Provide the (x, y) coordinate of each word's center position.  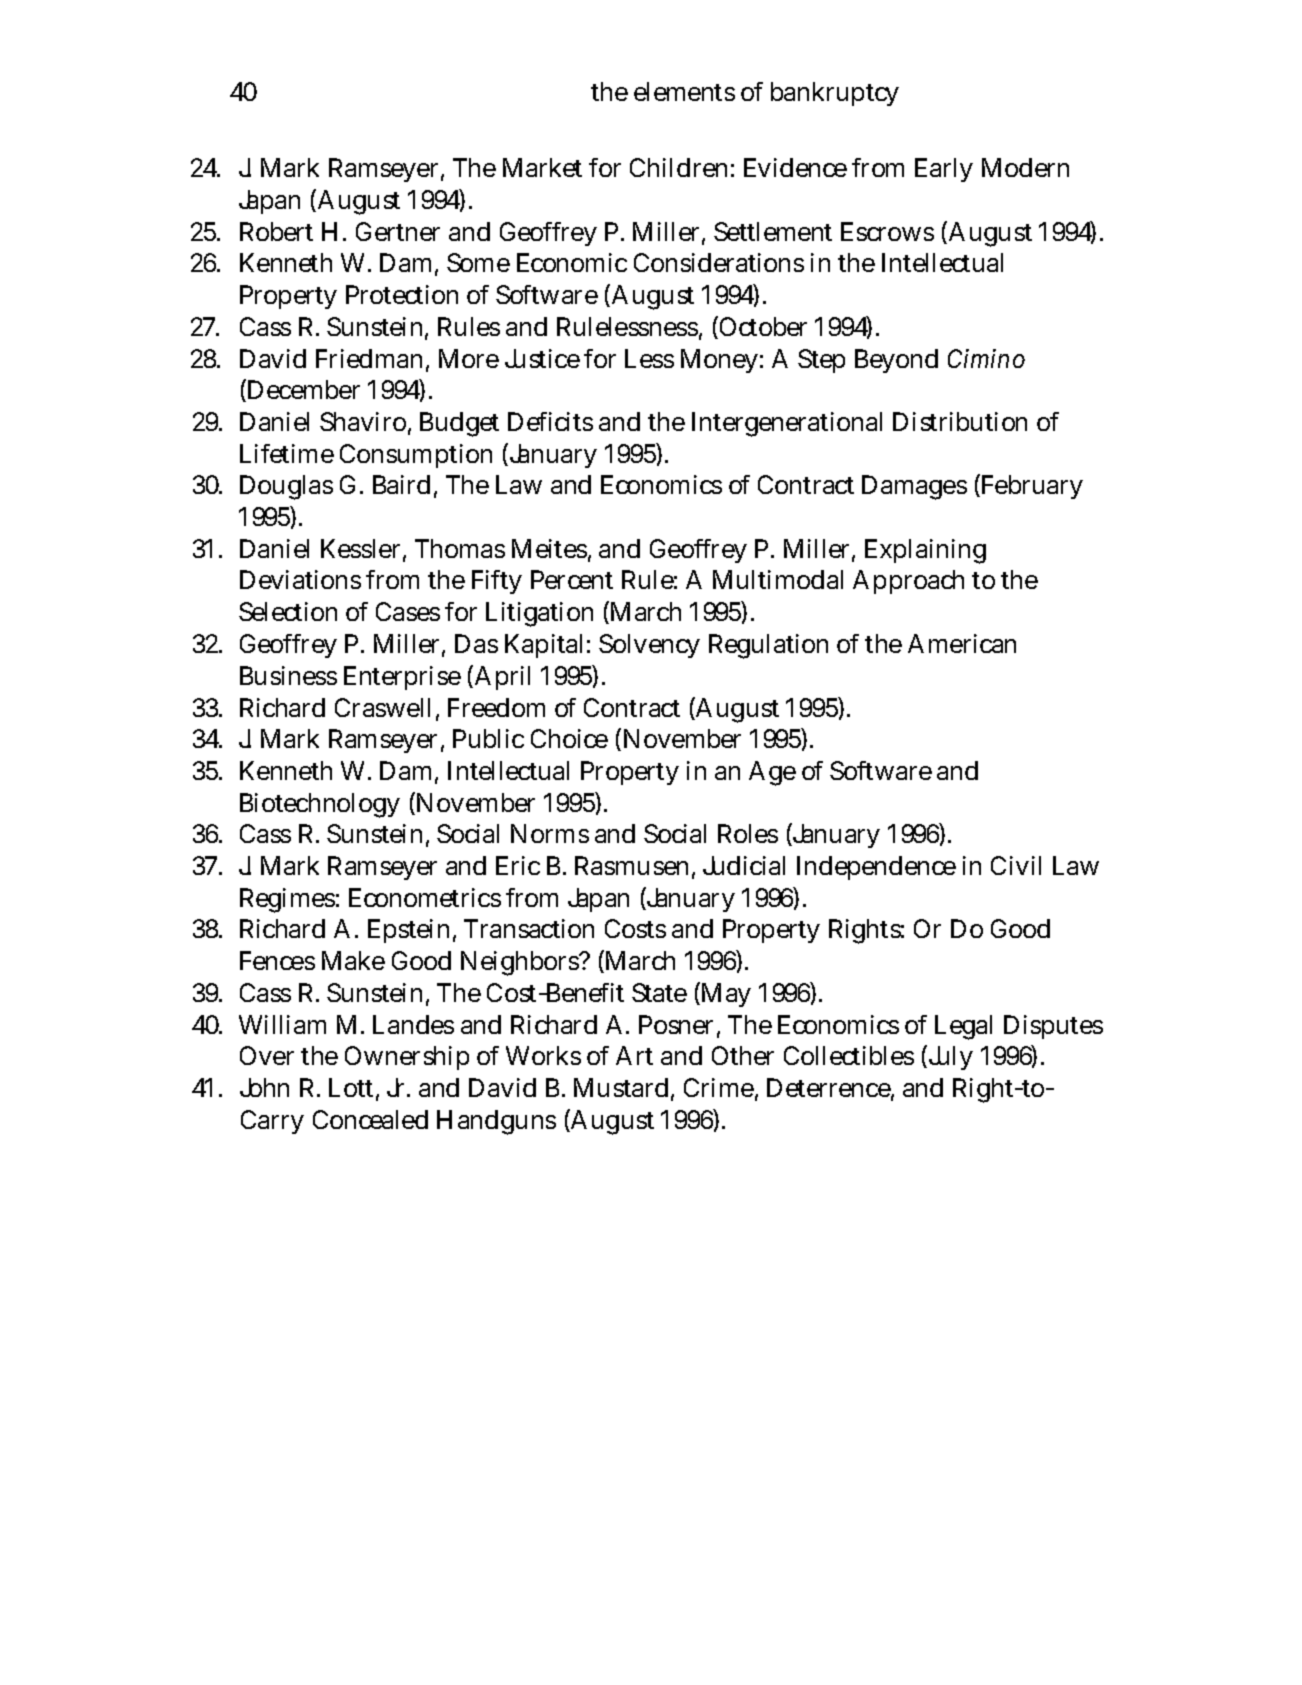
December (302, 390)
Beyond (896, 361)
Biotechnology (320, 805)
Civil (1016, 865)
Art (634, 1055)
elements (684, 91)
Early (944, 170)
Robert (276, 231)
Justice (542, 358)
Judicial (744, 865)
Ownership (407, 1058)
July (949, 1057)
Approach (908, 582)
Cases (408, 611)
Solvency (649, 646)
